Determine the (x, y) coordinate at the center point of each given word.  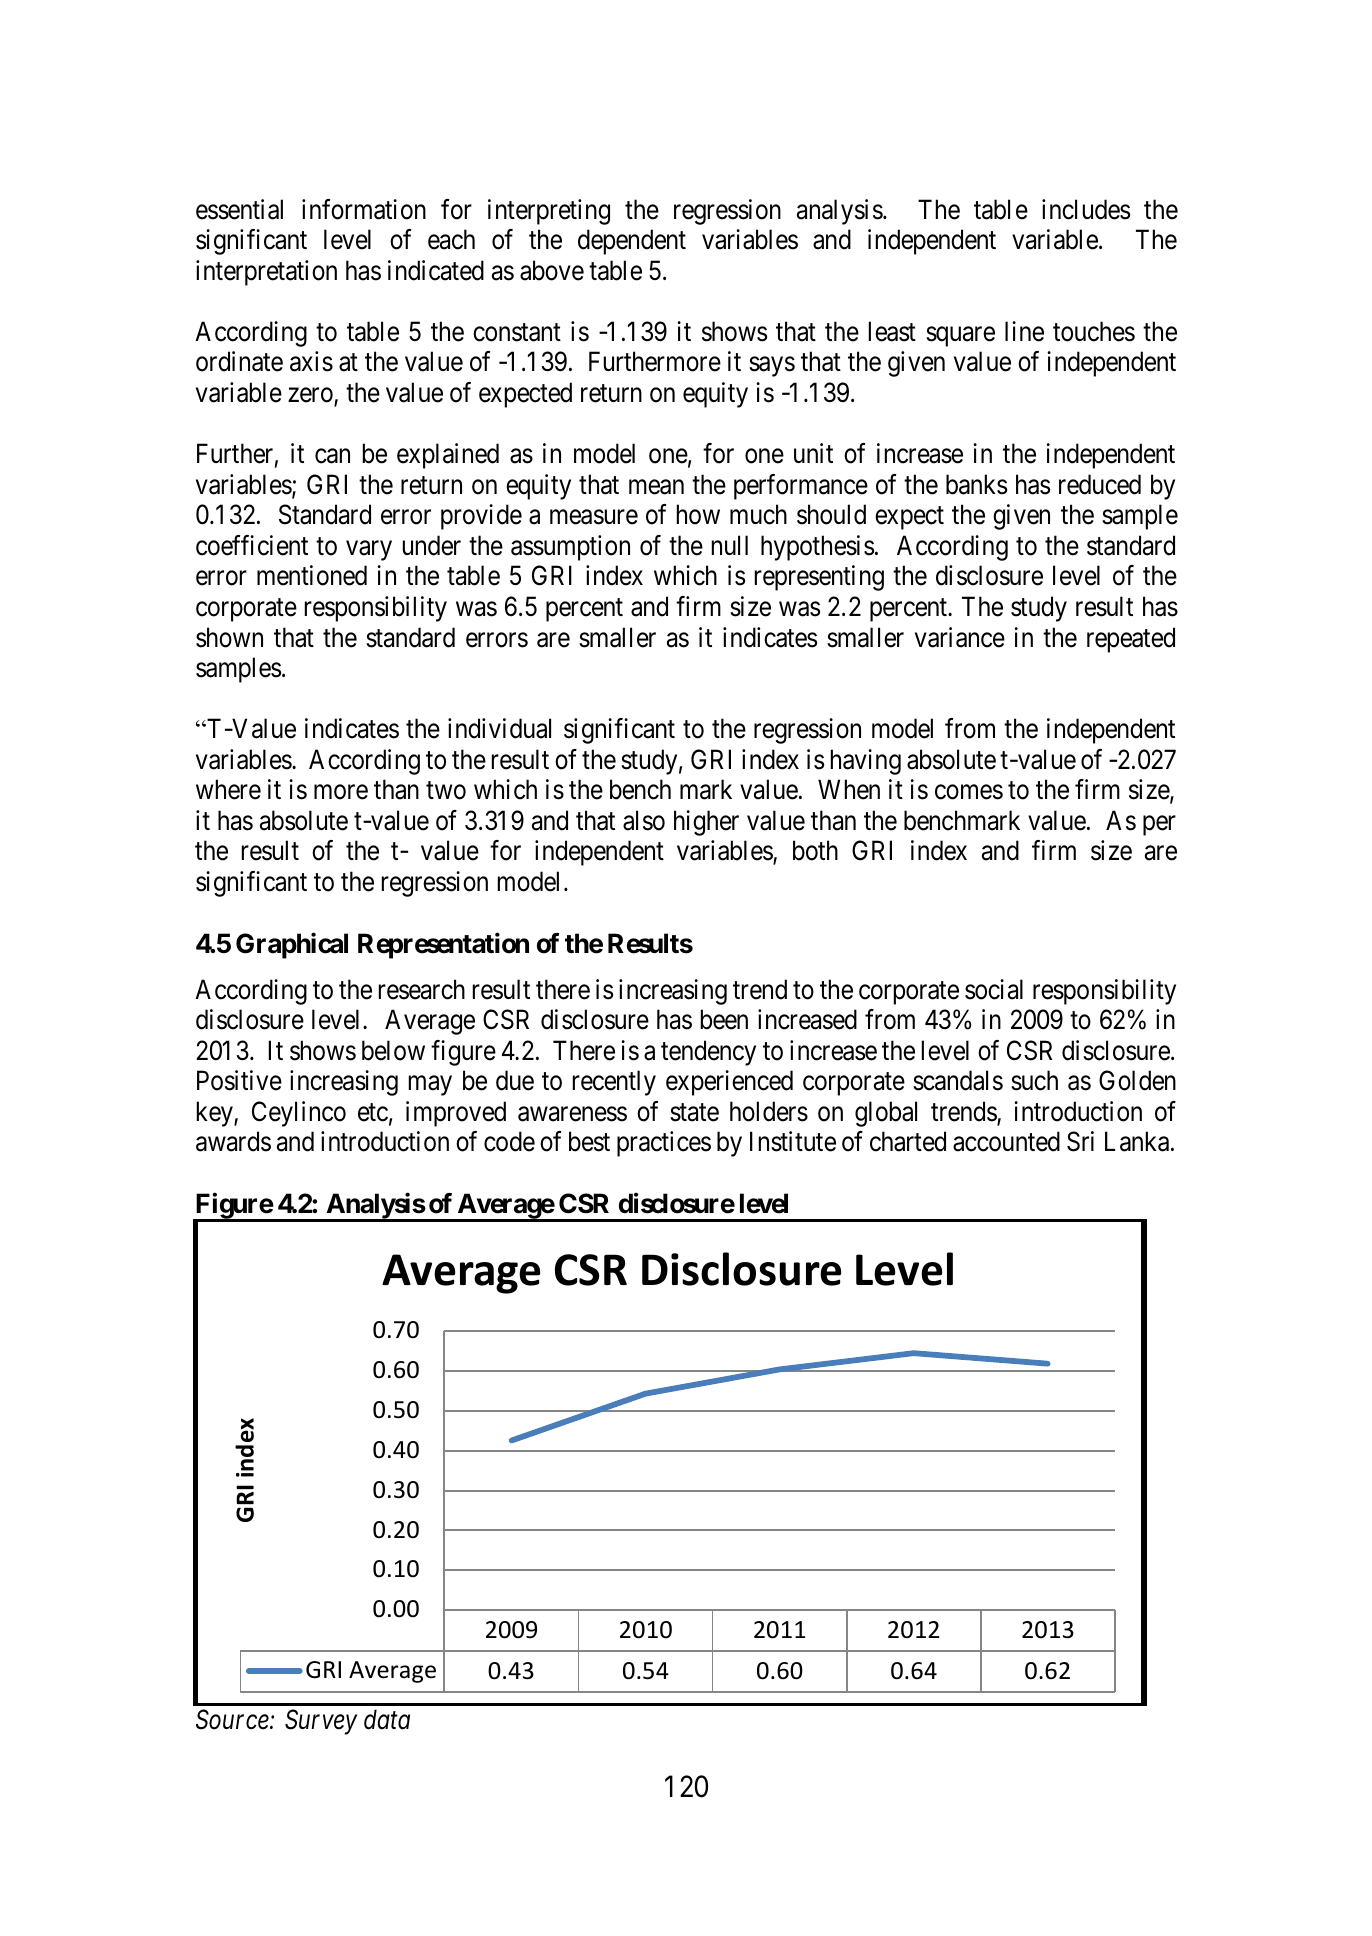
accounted (1006, 1141)
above (552, 270)
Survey (321, 1722)
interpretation (266, 273)
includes (1086, 209)
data (387, 1719)
